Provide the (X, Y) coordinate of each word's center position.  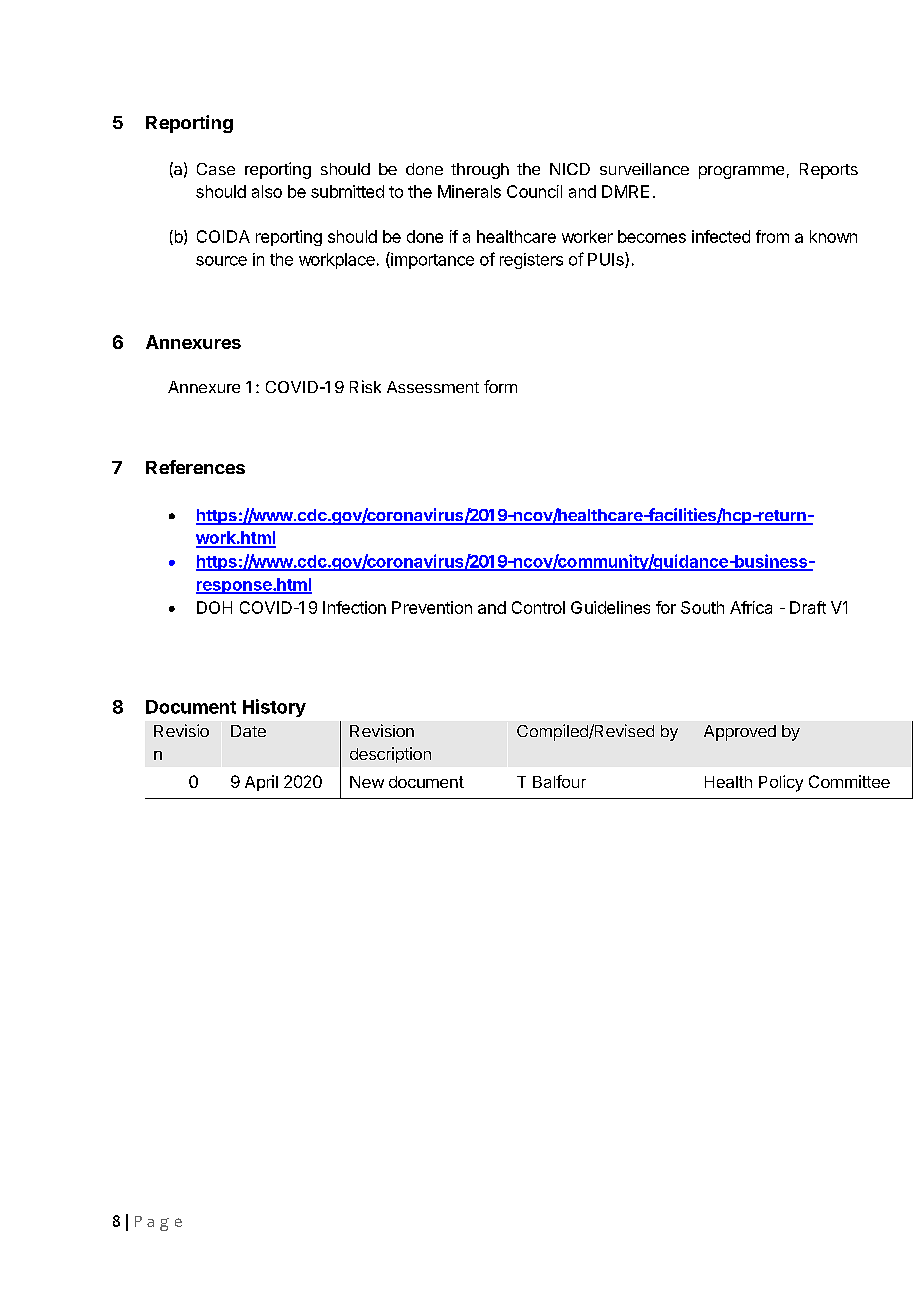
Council (534, 191)
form (500, 386)
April (261, 783)
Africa (751, 607)
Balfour (559, 781)
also (267, 191)
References (195, 467)
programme (741, 172)
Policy (781, 783)
